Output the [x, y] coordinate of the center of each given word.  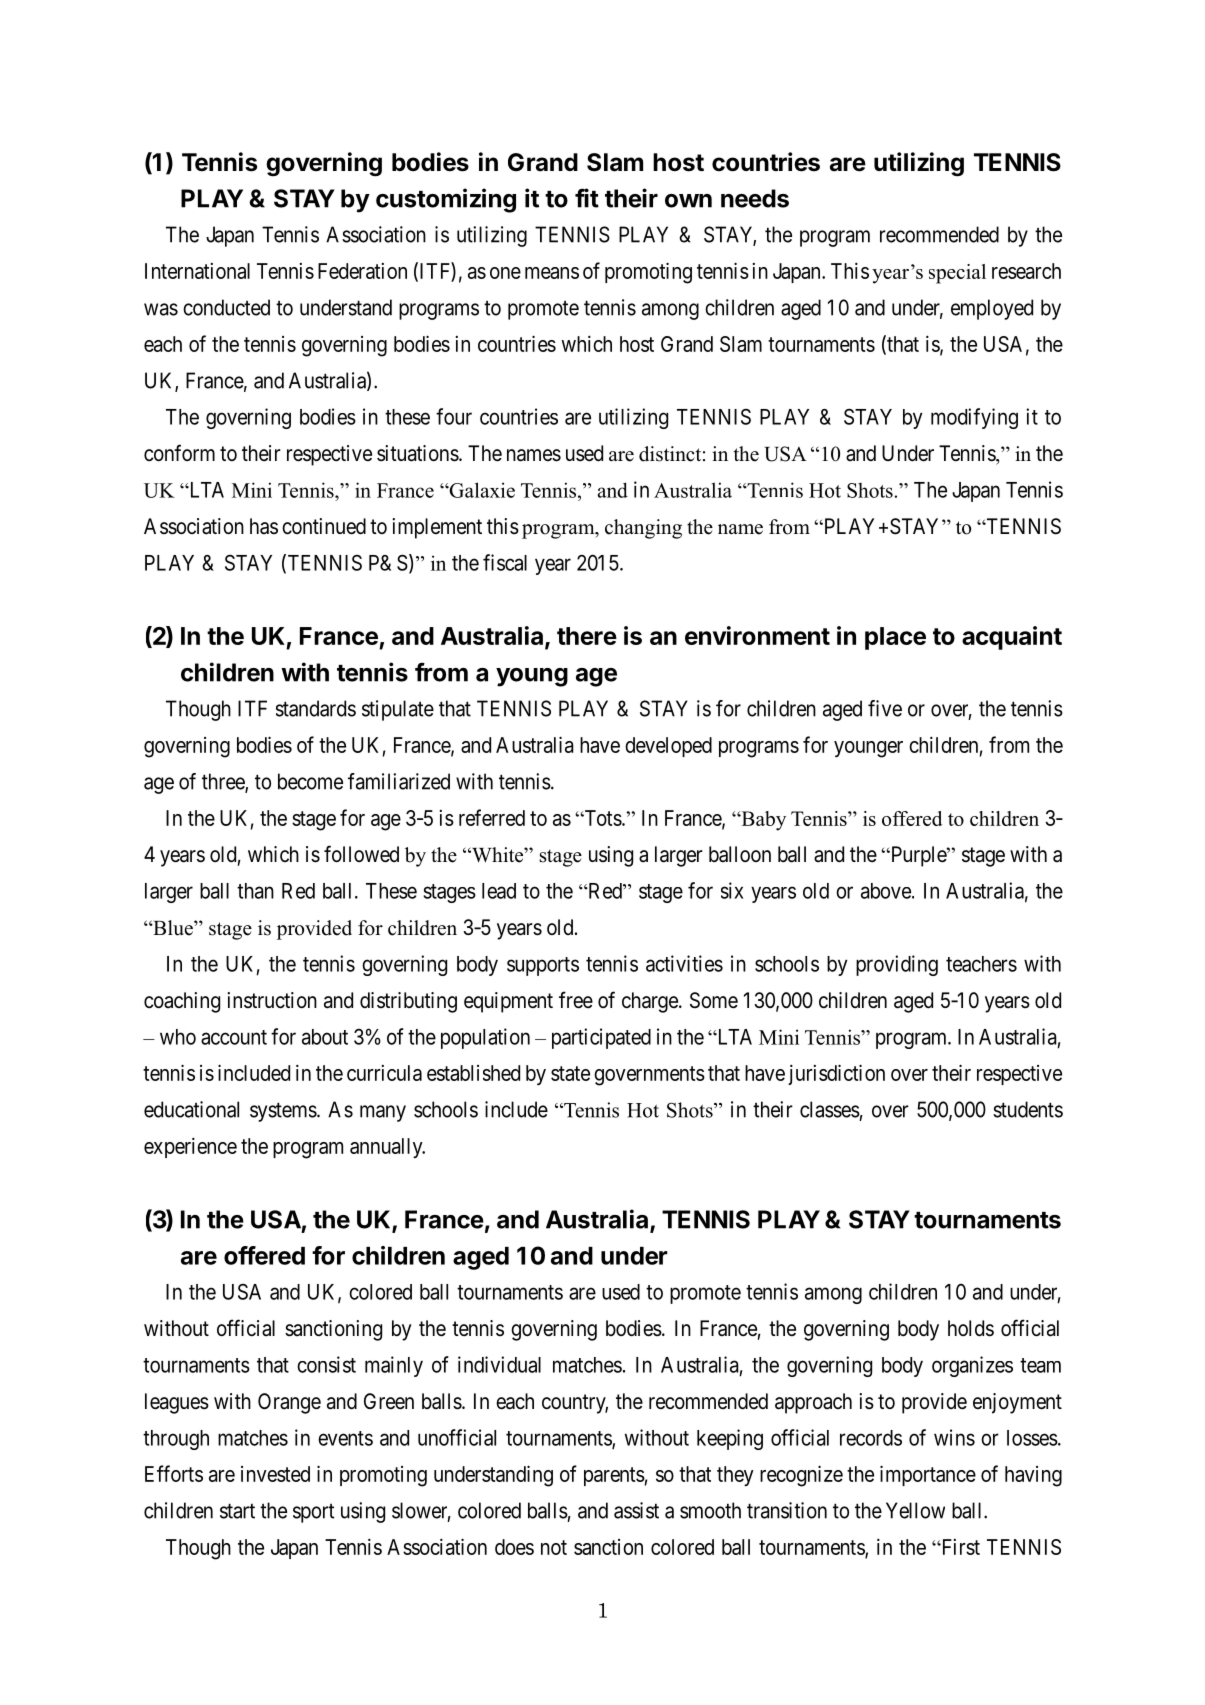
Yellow [915, 1510]
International [197, 271]
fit [587, 198]
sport [313, 1513]
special [957, 274]
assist [636, 1510]
